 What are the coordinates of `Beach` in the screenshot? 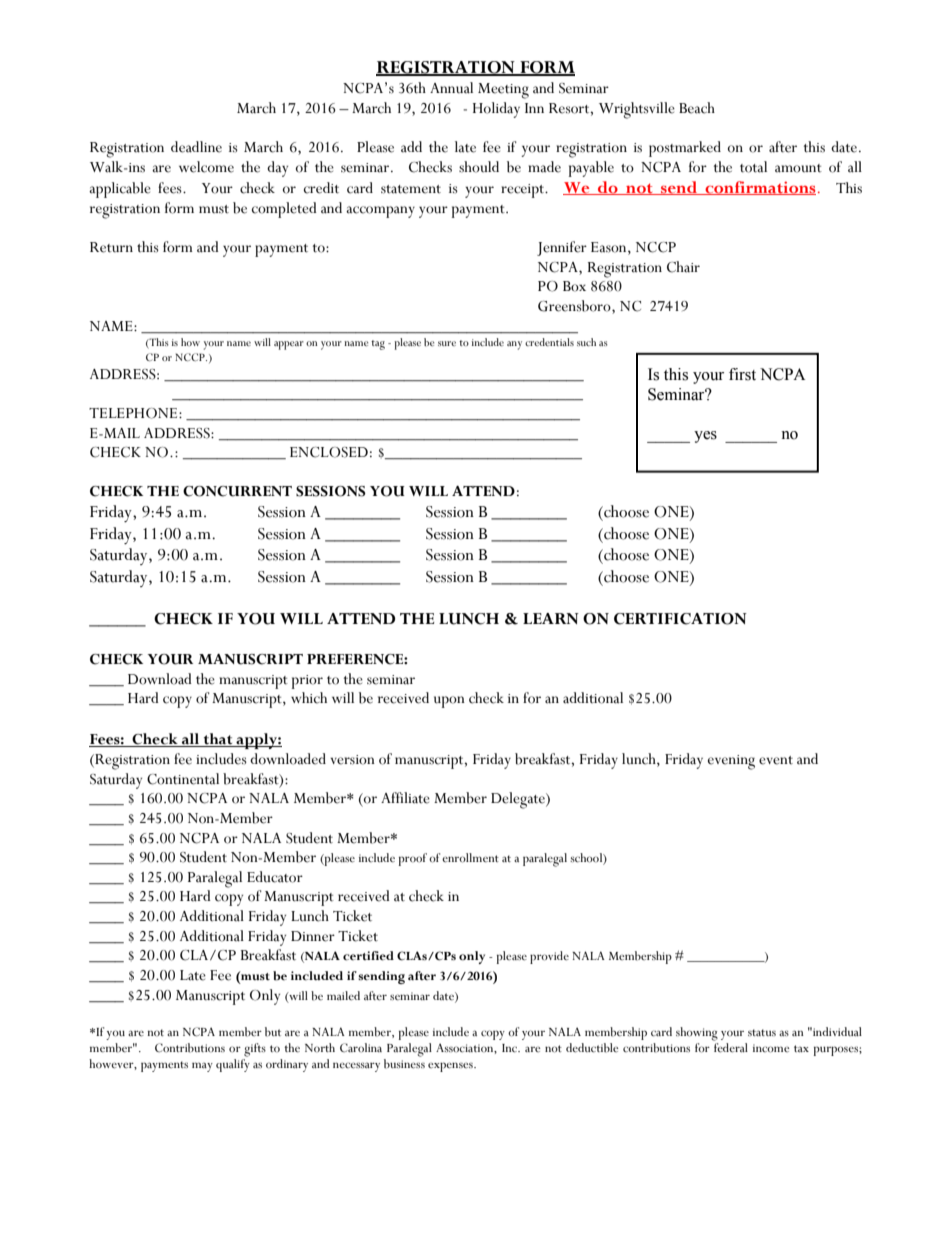 It's located at (697, 108).
